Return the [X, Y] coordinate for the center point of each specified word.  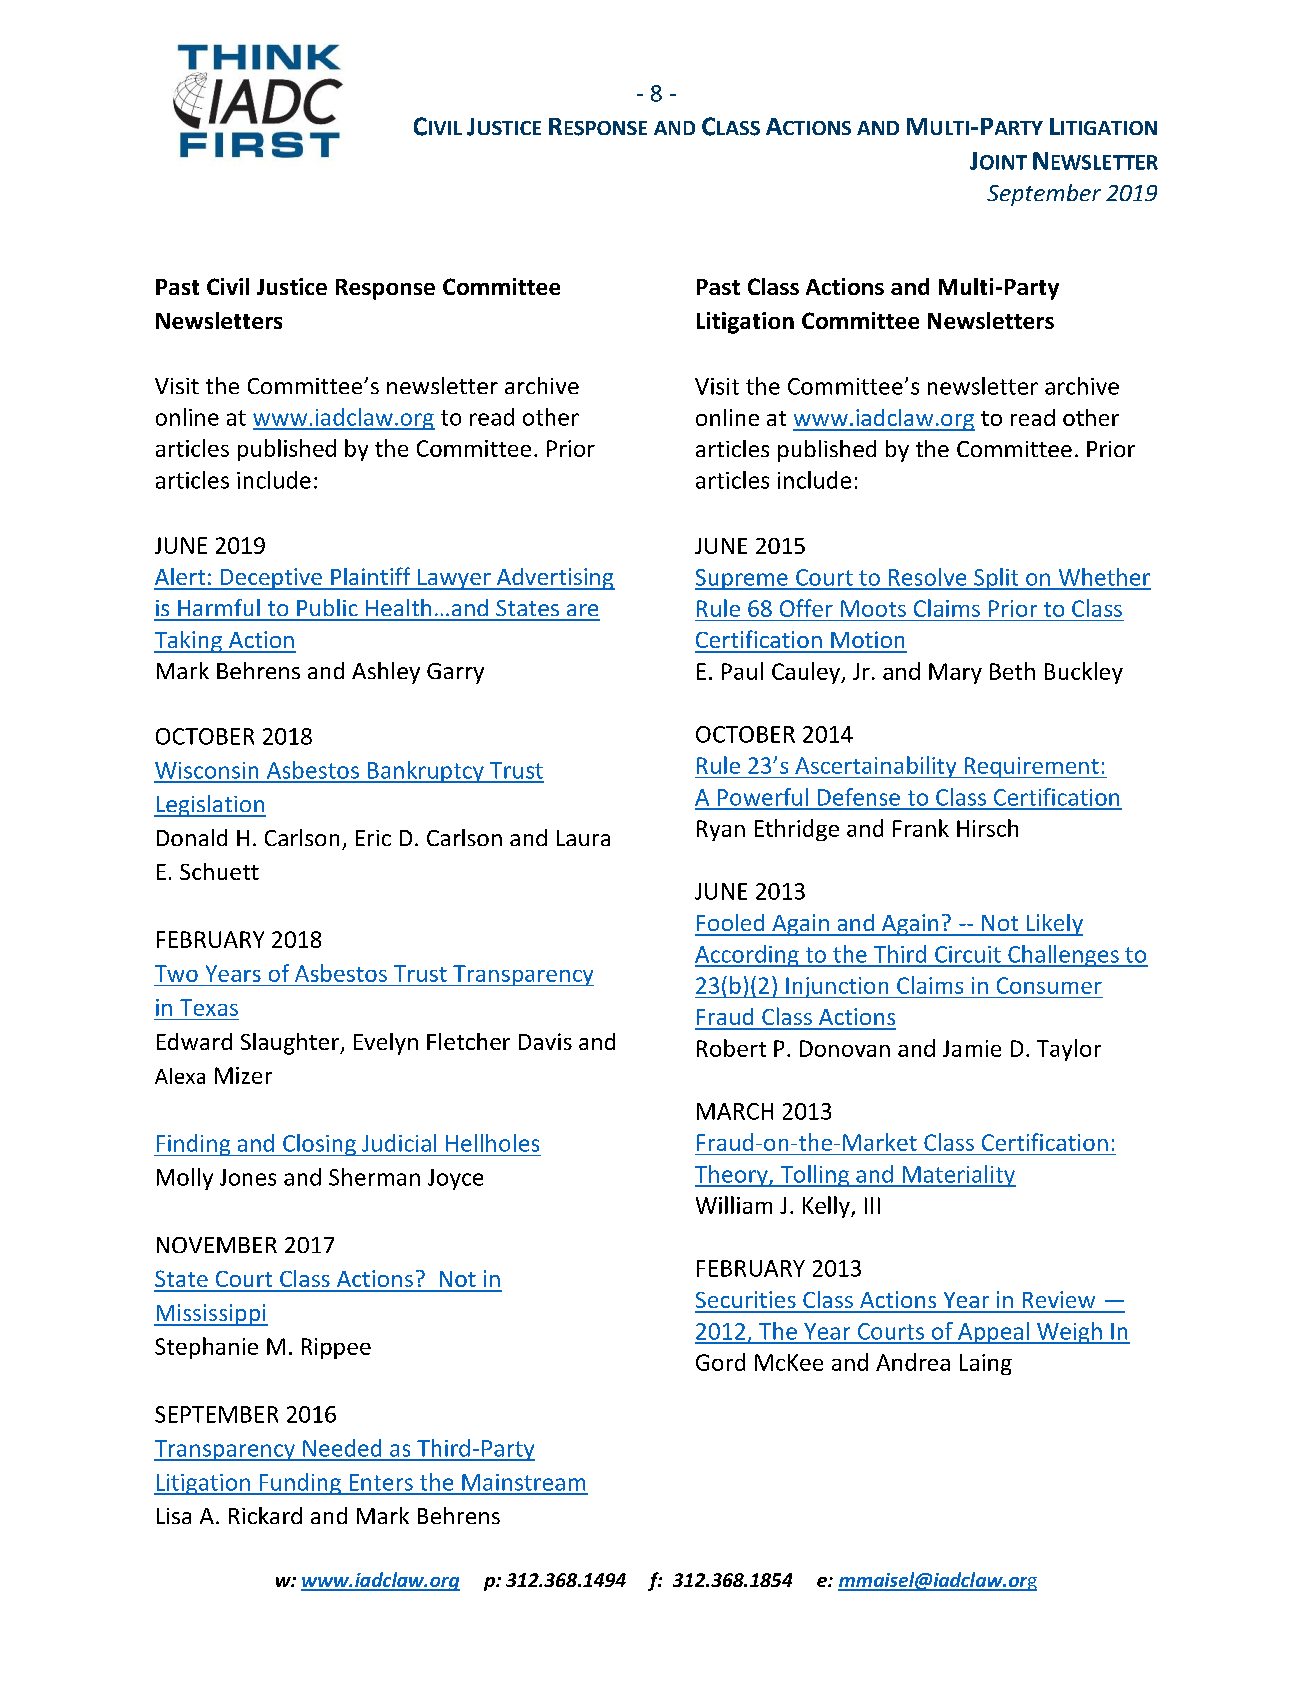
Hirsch [987, 828]
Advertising [555, 579]
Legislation [210, 806]
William [734, 1205]
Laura [583, 838]
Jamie [972, 1048]
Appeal [993, 1333]
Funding [300, 1484]
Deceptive [271, 579]
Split [996, 579]
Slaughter [291, 1044]
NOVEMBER [217, 1245]
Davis [545, 1041]
